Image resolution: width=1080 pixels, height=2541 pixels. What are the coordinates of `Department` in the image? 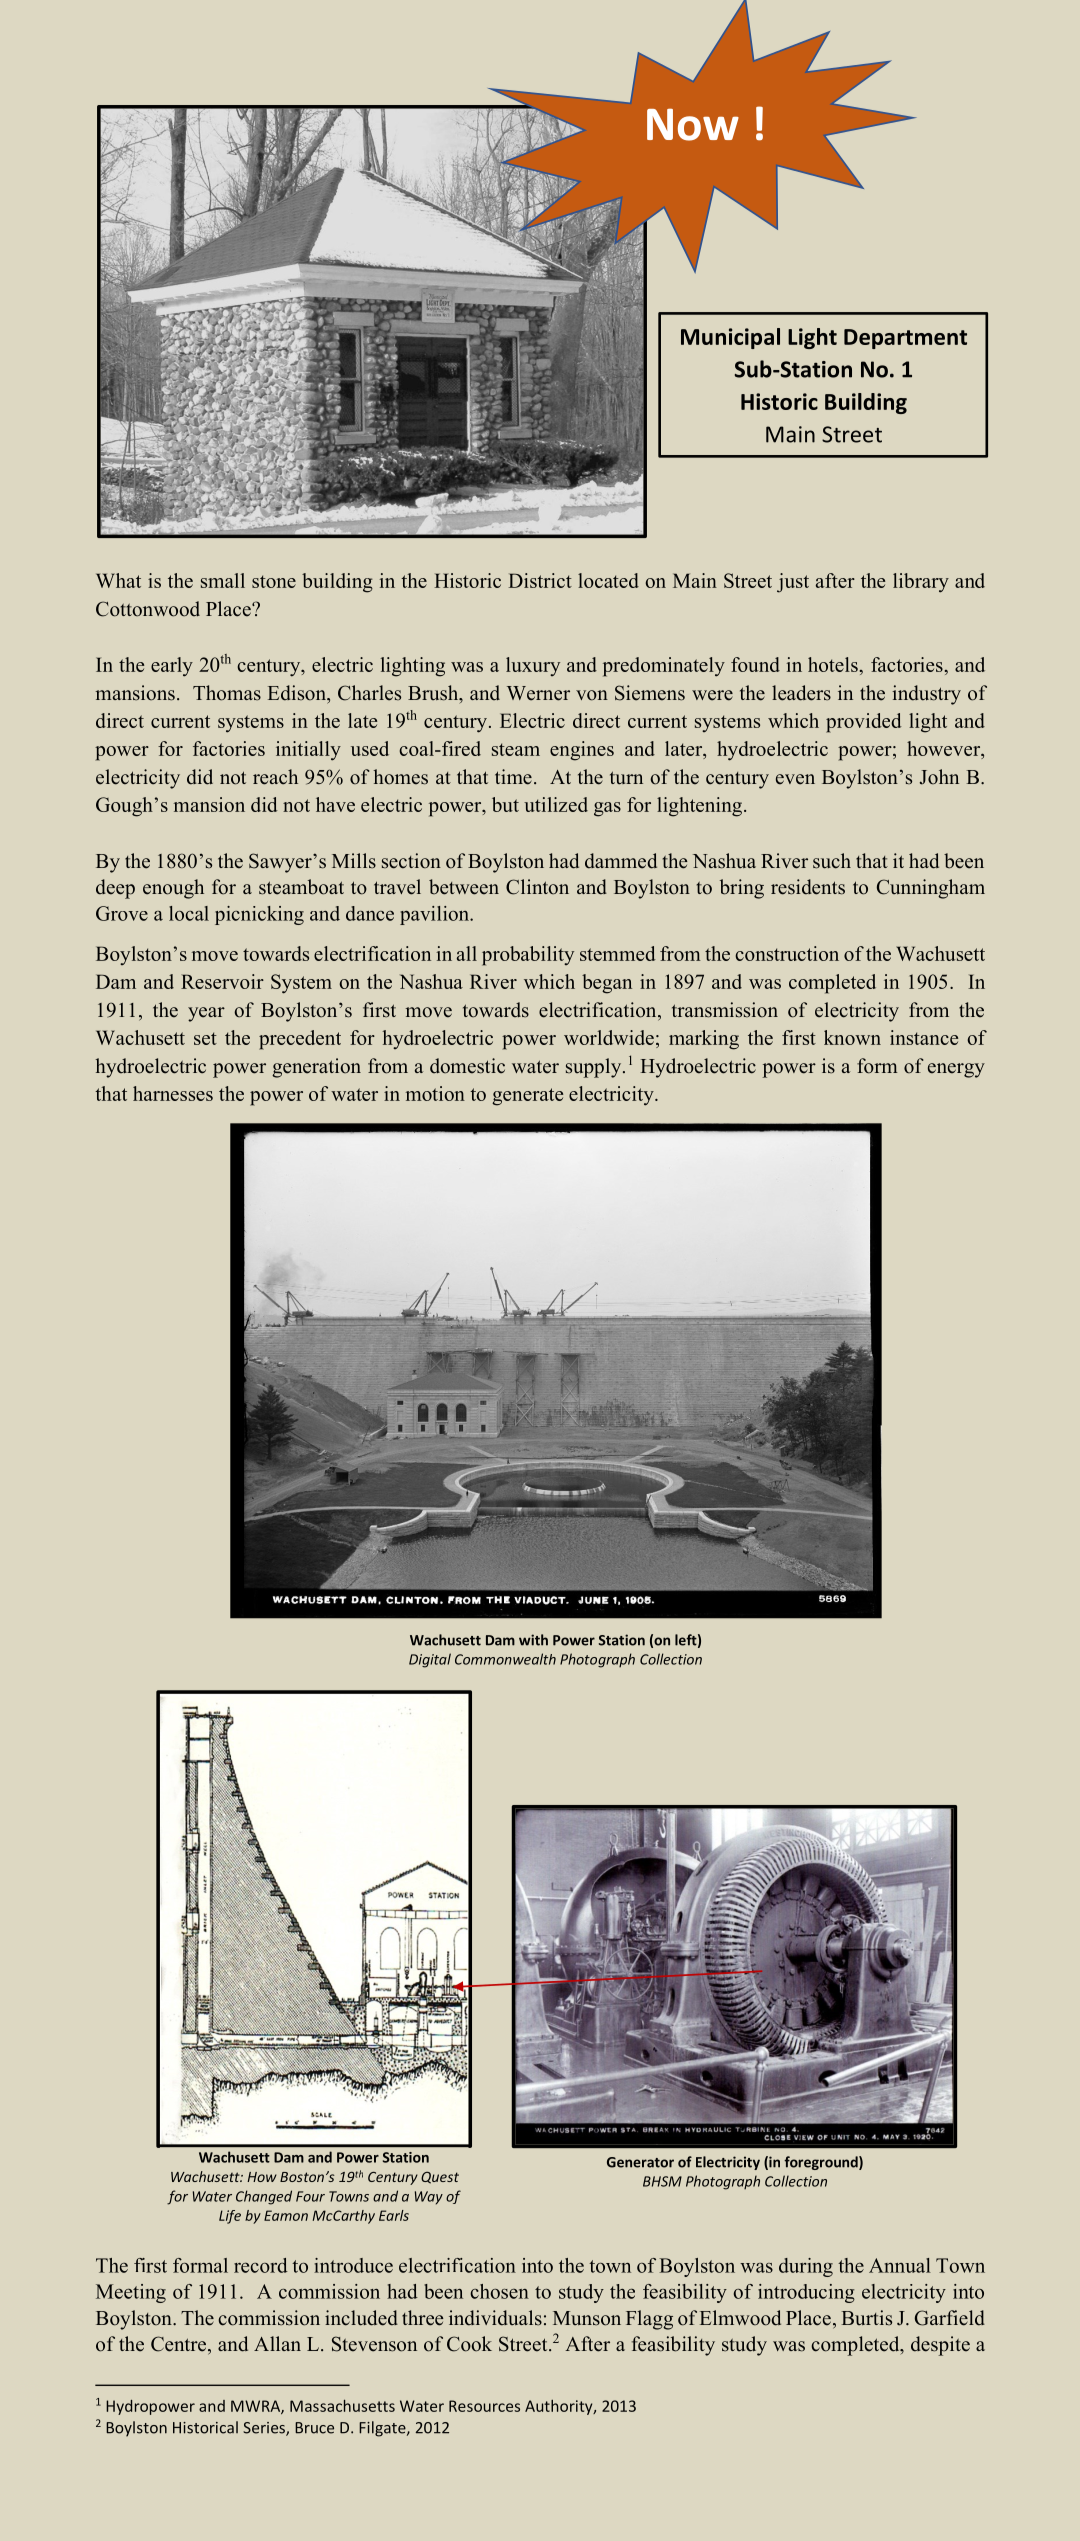 It's located at (905, 339).
